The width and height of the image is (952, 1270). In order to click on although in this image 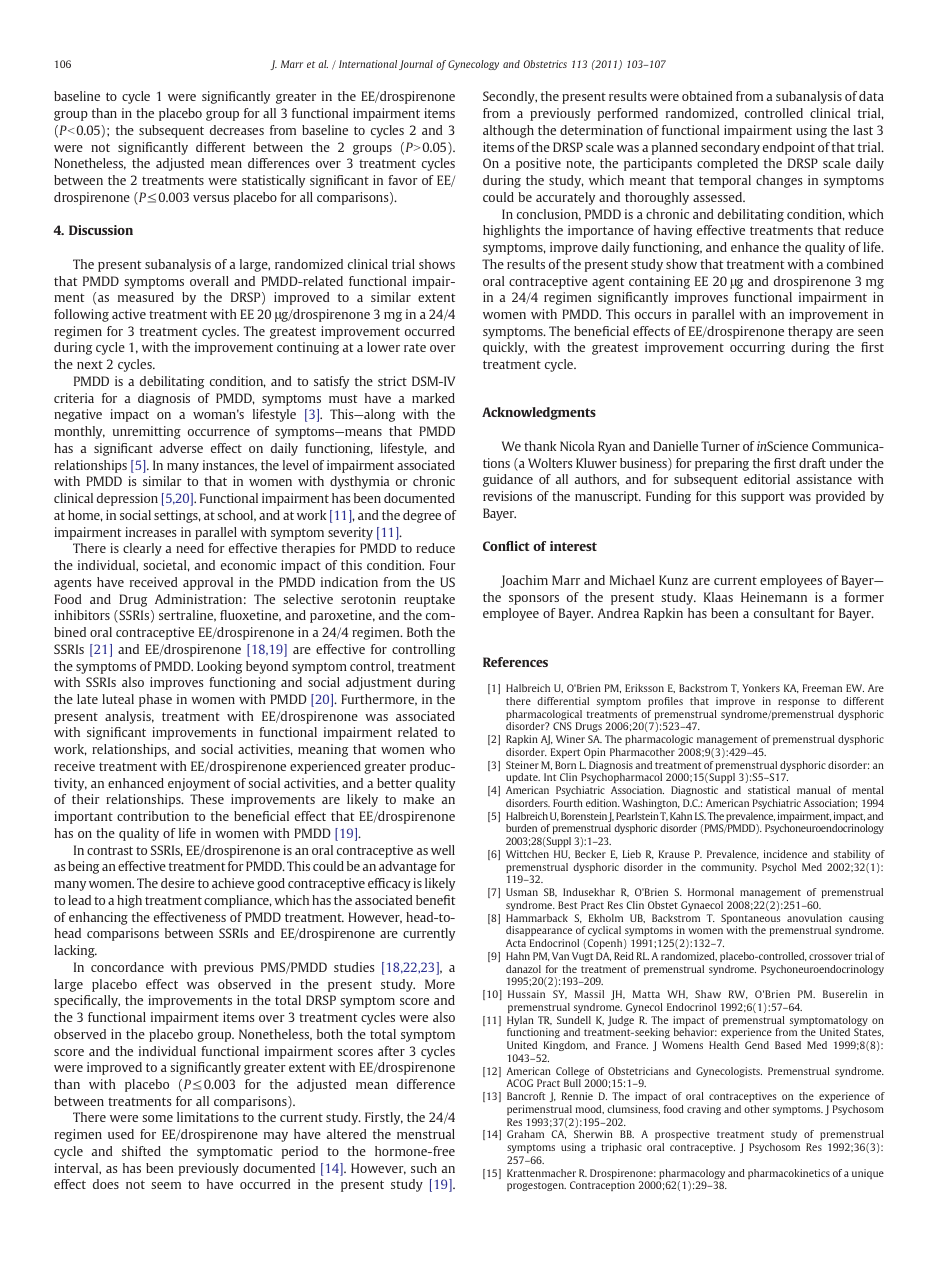, I will do `click(508, 131)`.
